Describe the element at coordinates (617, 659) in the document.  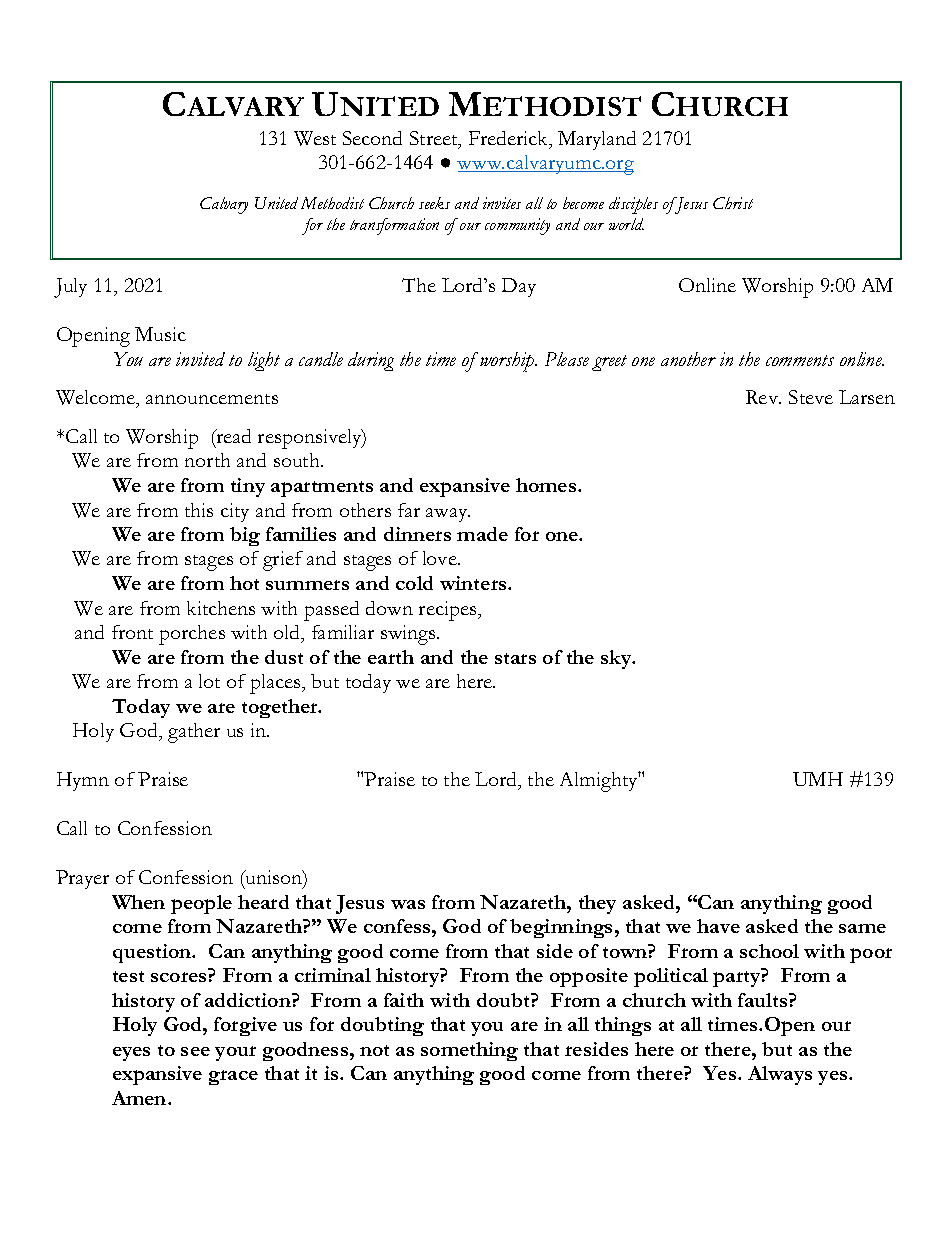
I see `sky` at that location.
